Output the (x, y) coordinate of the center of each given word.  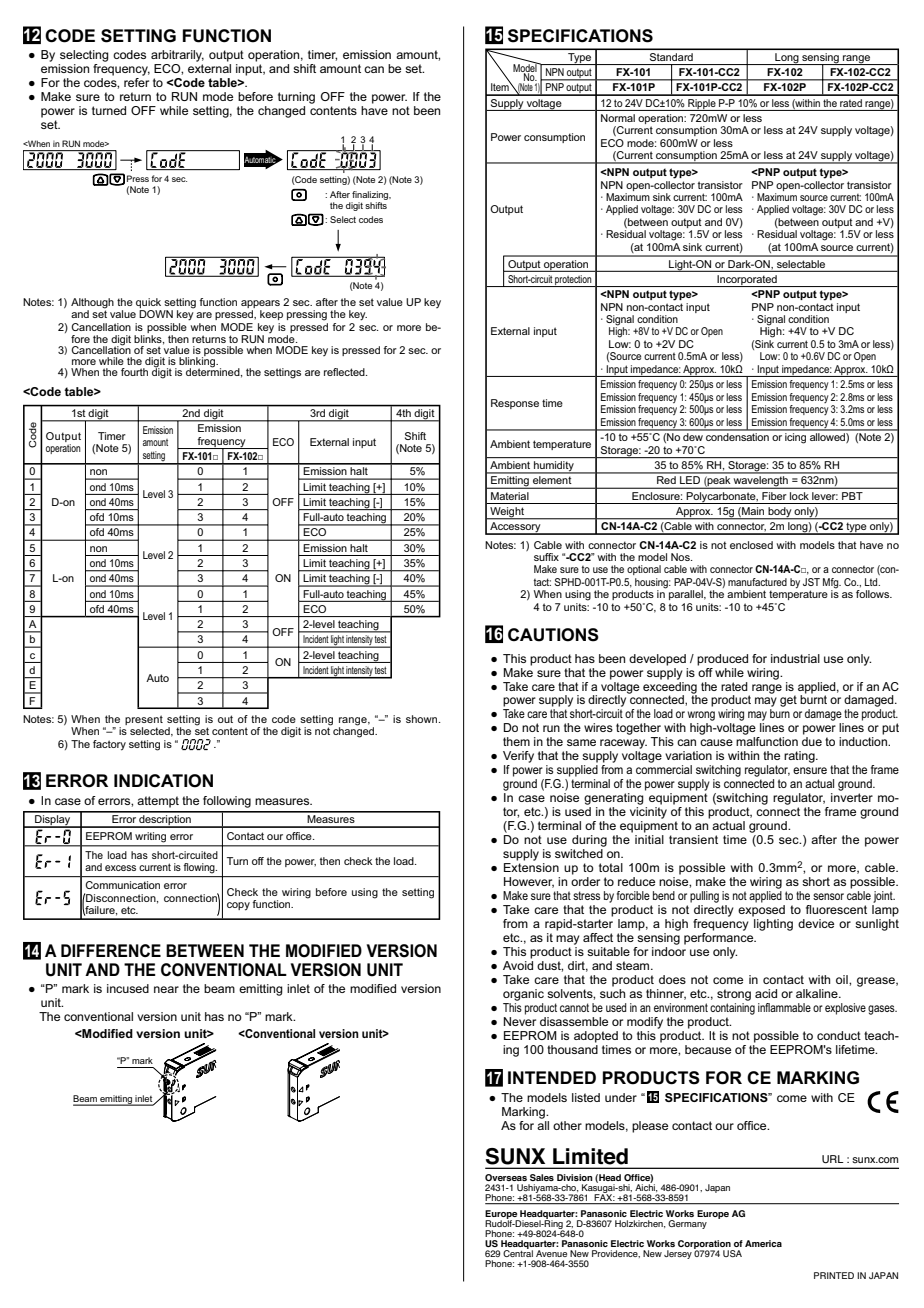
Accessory (515, 528)
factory (109, 745)
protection (574, 281)
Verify (518, 757)
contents (333, 110)
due (812, 741)
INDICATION (163, 781)
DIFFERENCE (111, 950)
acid (766, 993)
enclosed (751, 545)
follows (874, 594)
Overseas (506, 1177)
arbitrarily (177, 56)
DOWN (156, 314)
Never (520, 1021)
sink (692, 247)
